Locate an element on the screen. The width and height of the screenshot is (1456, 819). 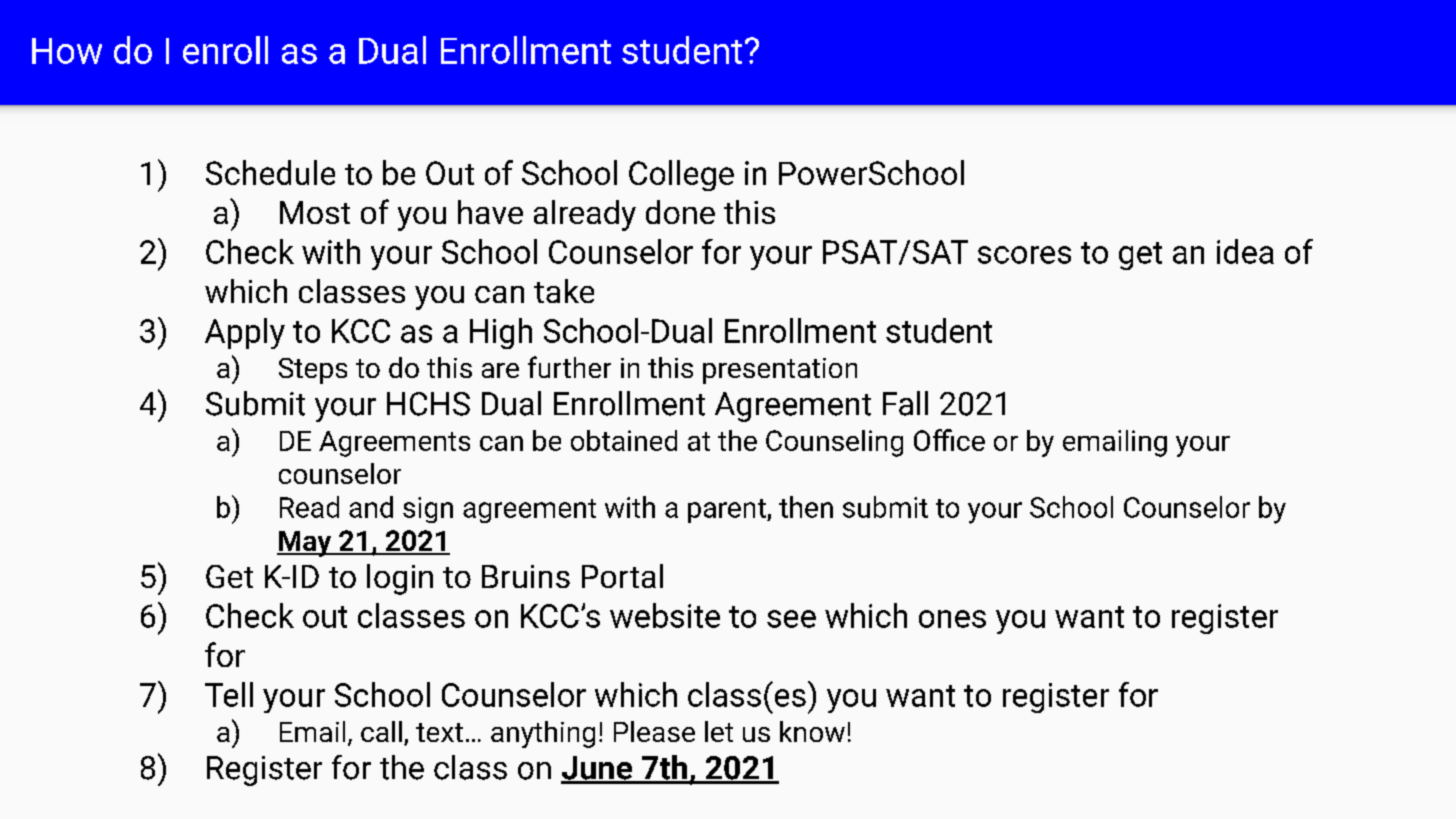
College is located at coordinates (681, 175).
